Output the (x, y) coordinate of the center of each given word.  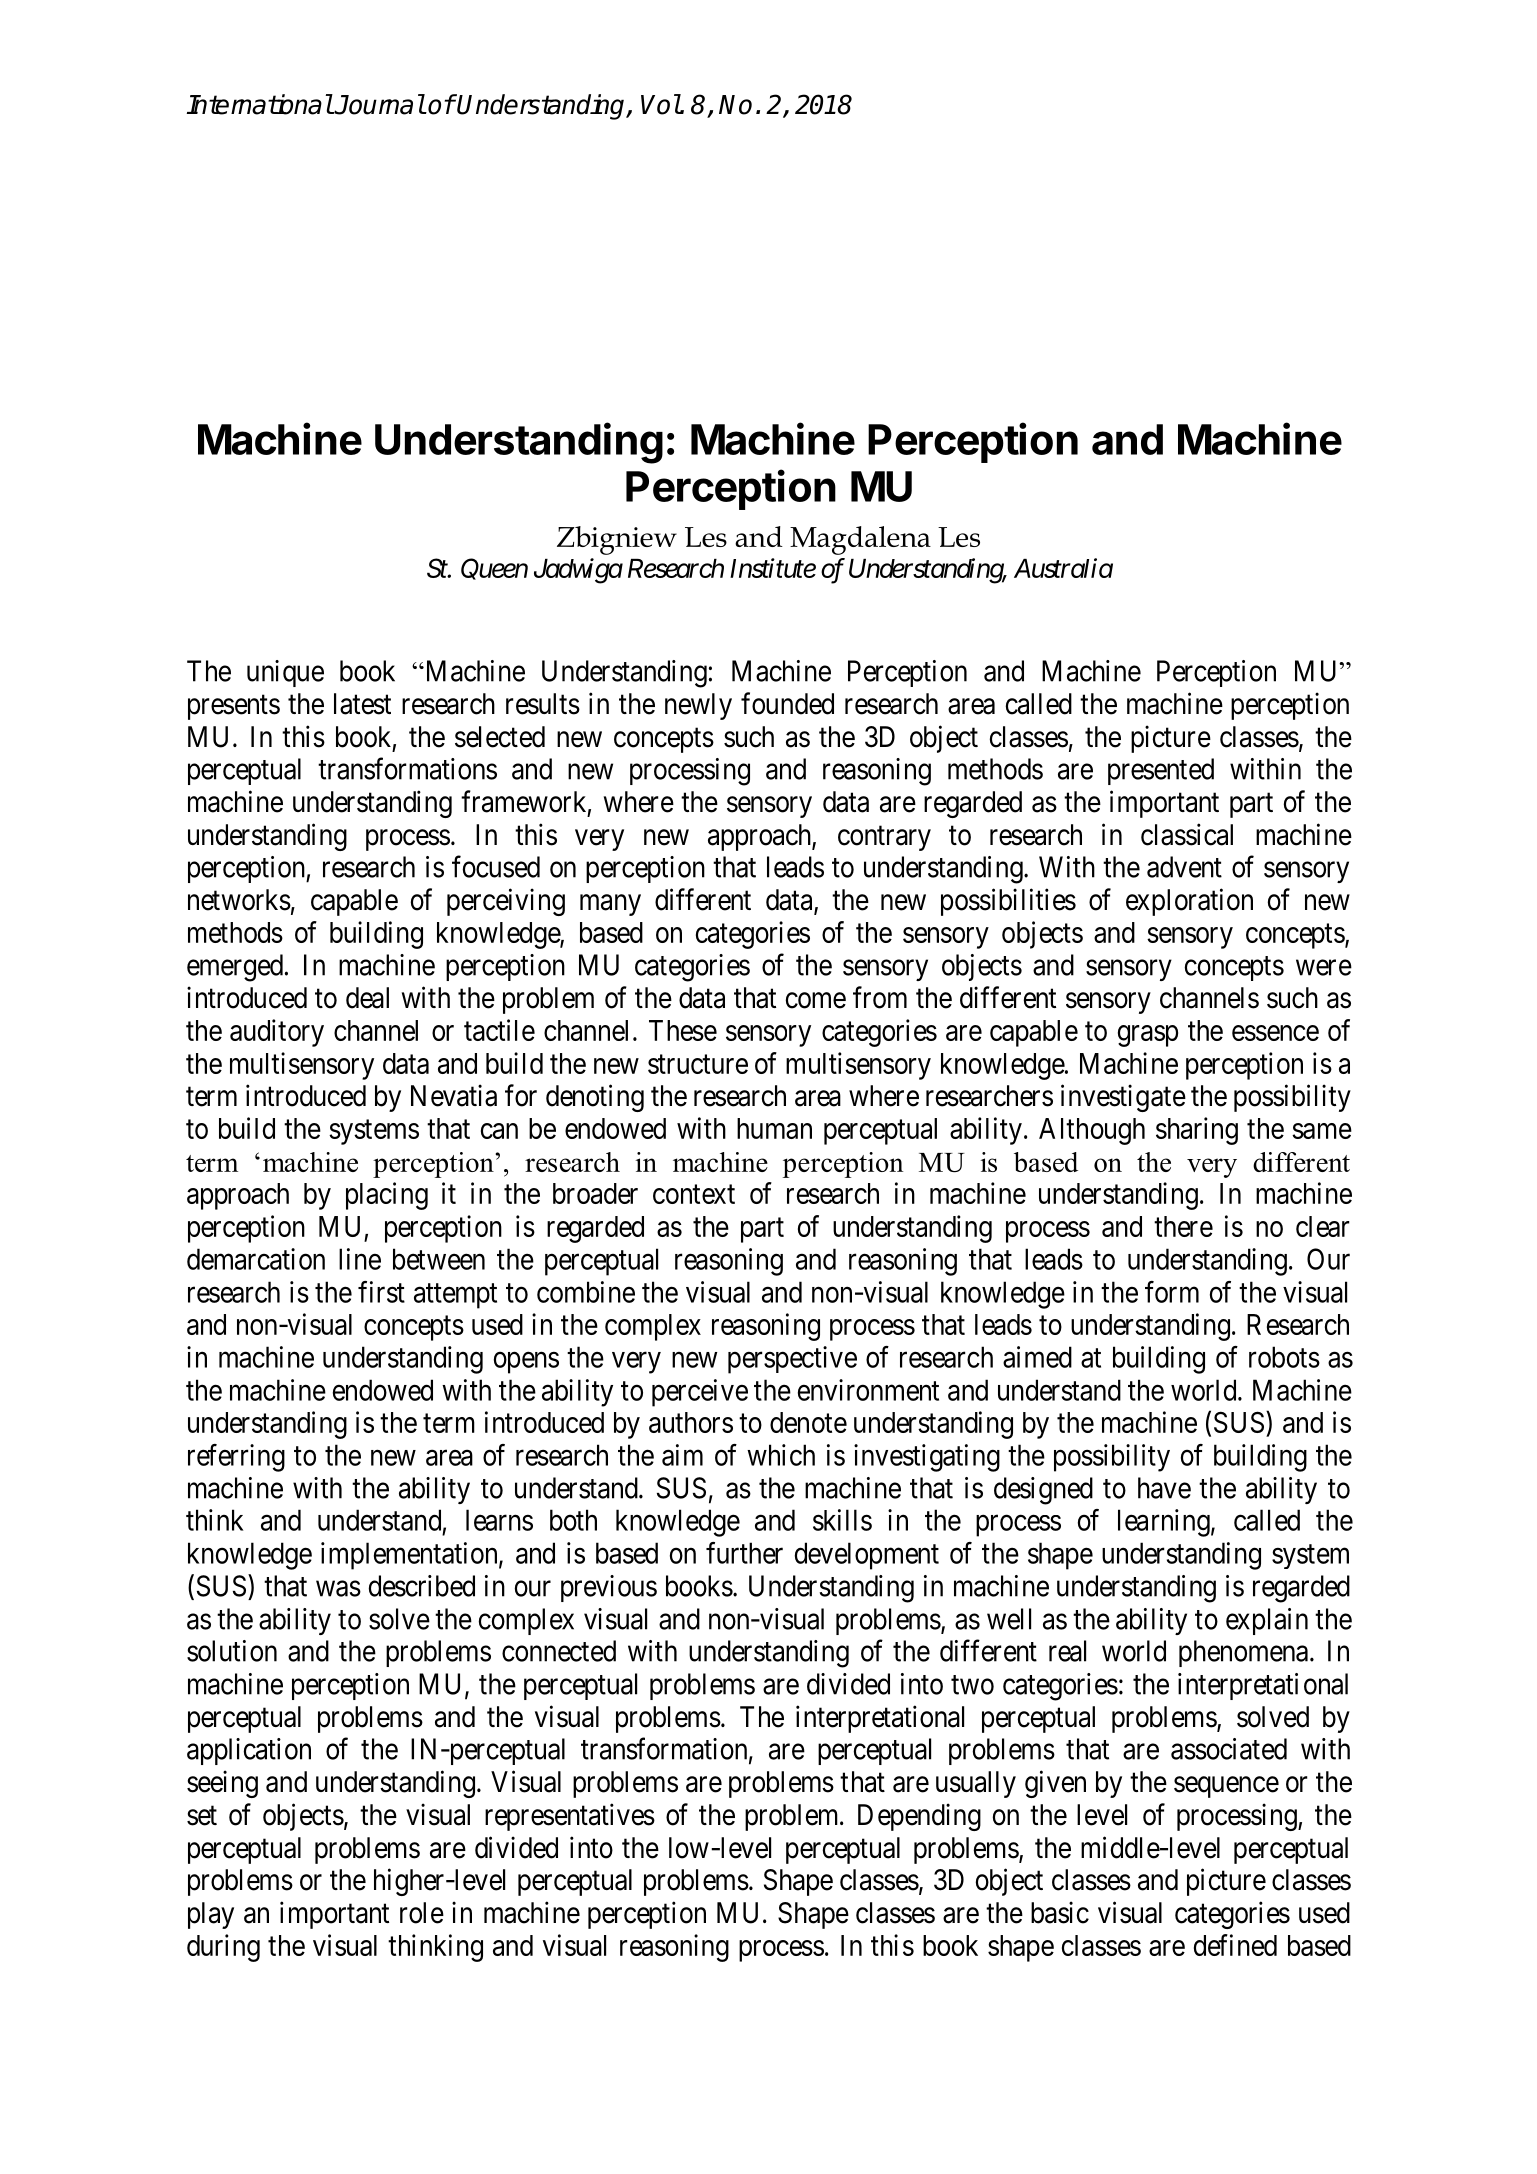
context (694, 1194)
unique (285, 673)
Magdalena (860, 540)
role (422, 1913)
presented (1161, 771)
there (1183, 1226)
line (360, 1259)
